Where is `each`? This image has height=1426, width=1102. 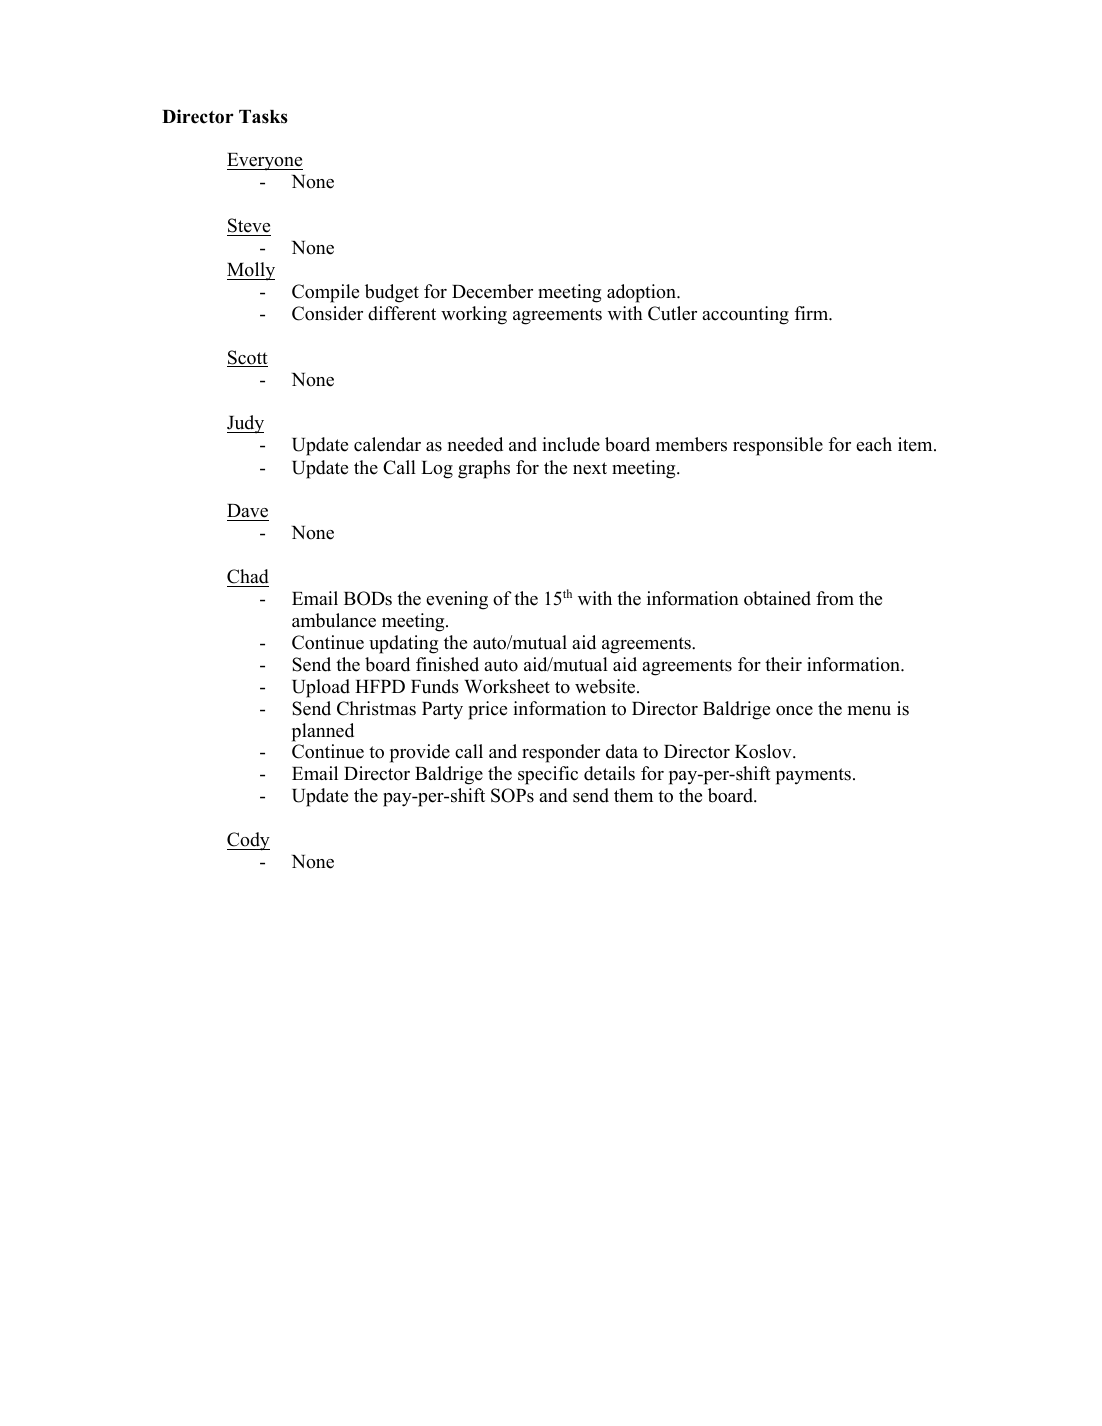
each is located at coordinates (874, 444).
